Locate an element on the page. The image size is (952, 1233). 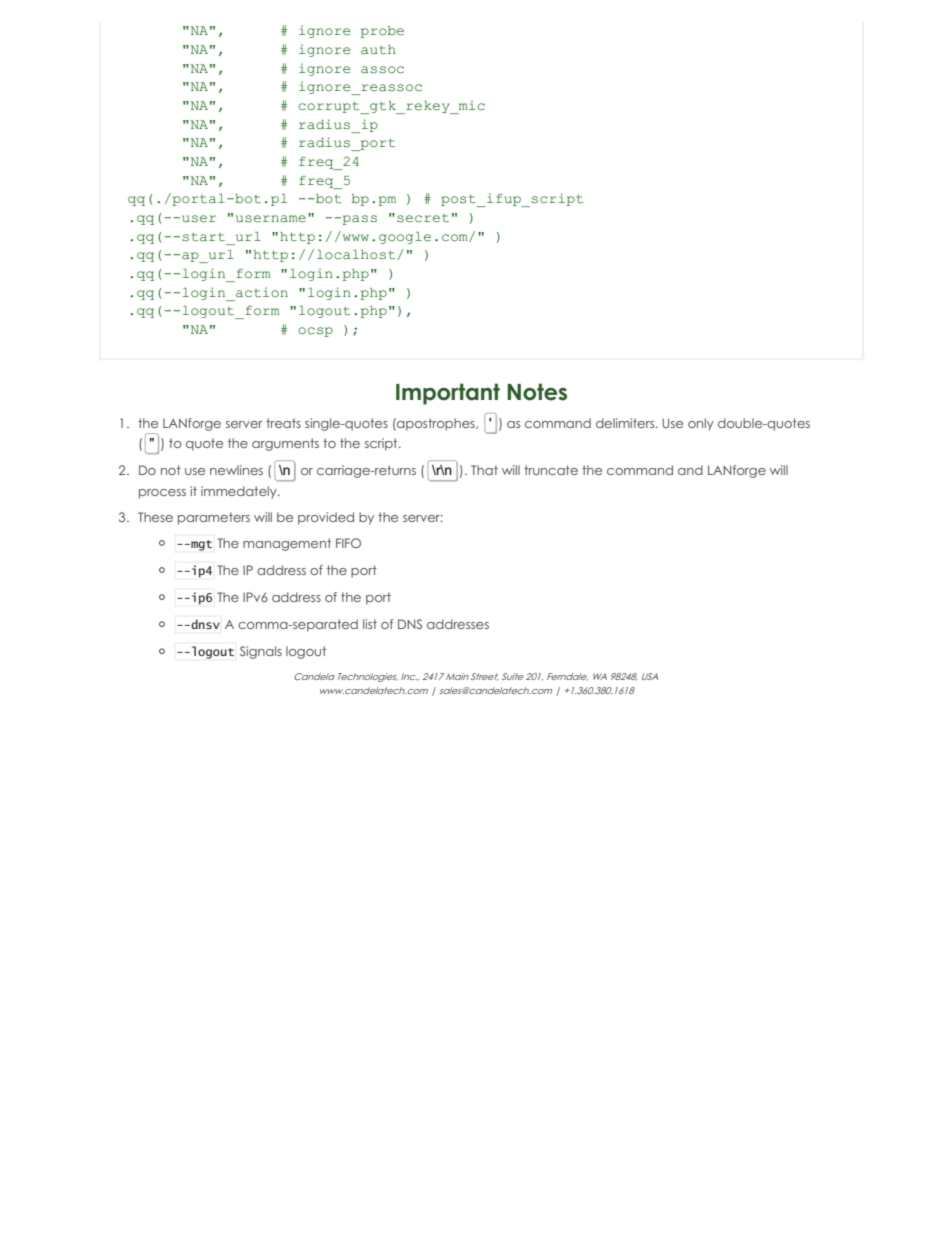
That is located at coordinates (484, 470).
